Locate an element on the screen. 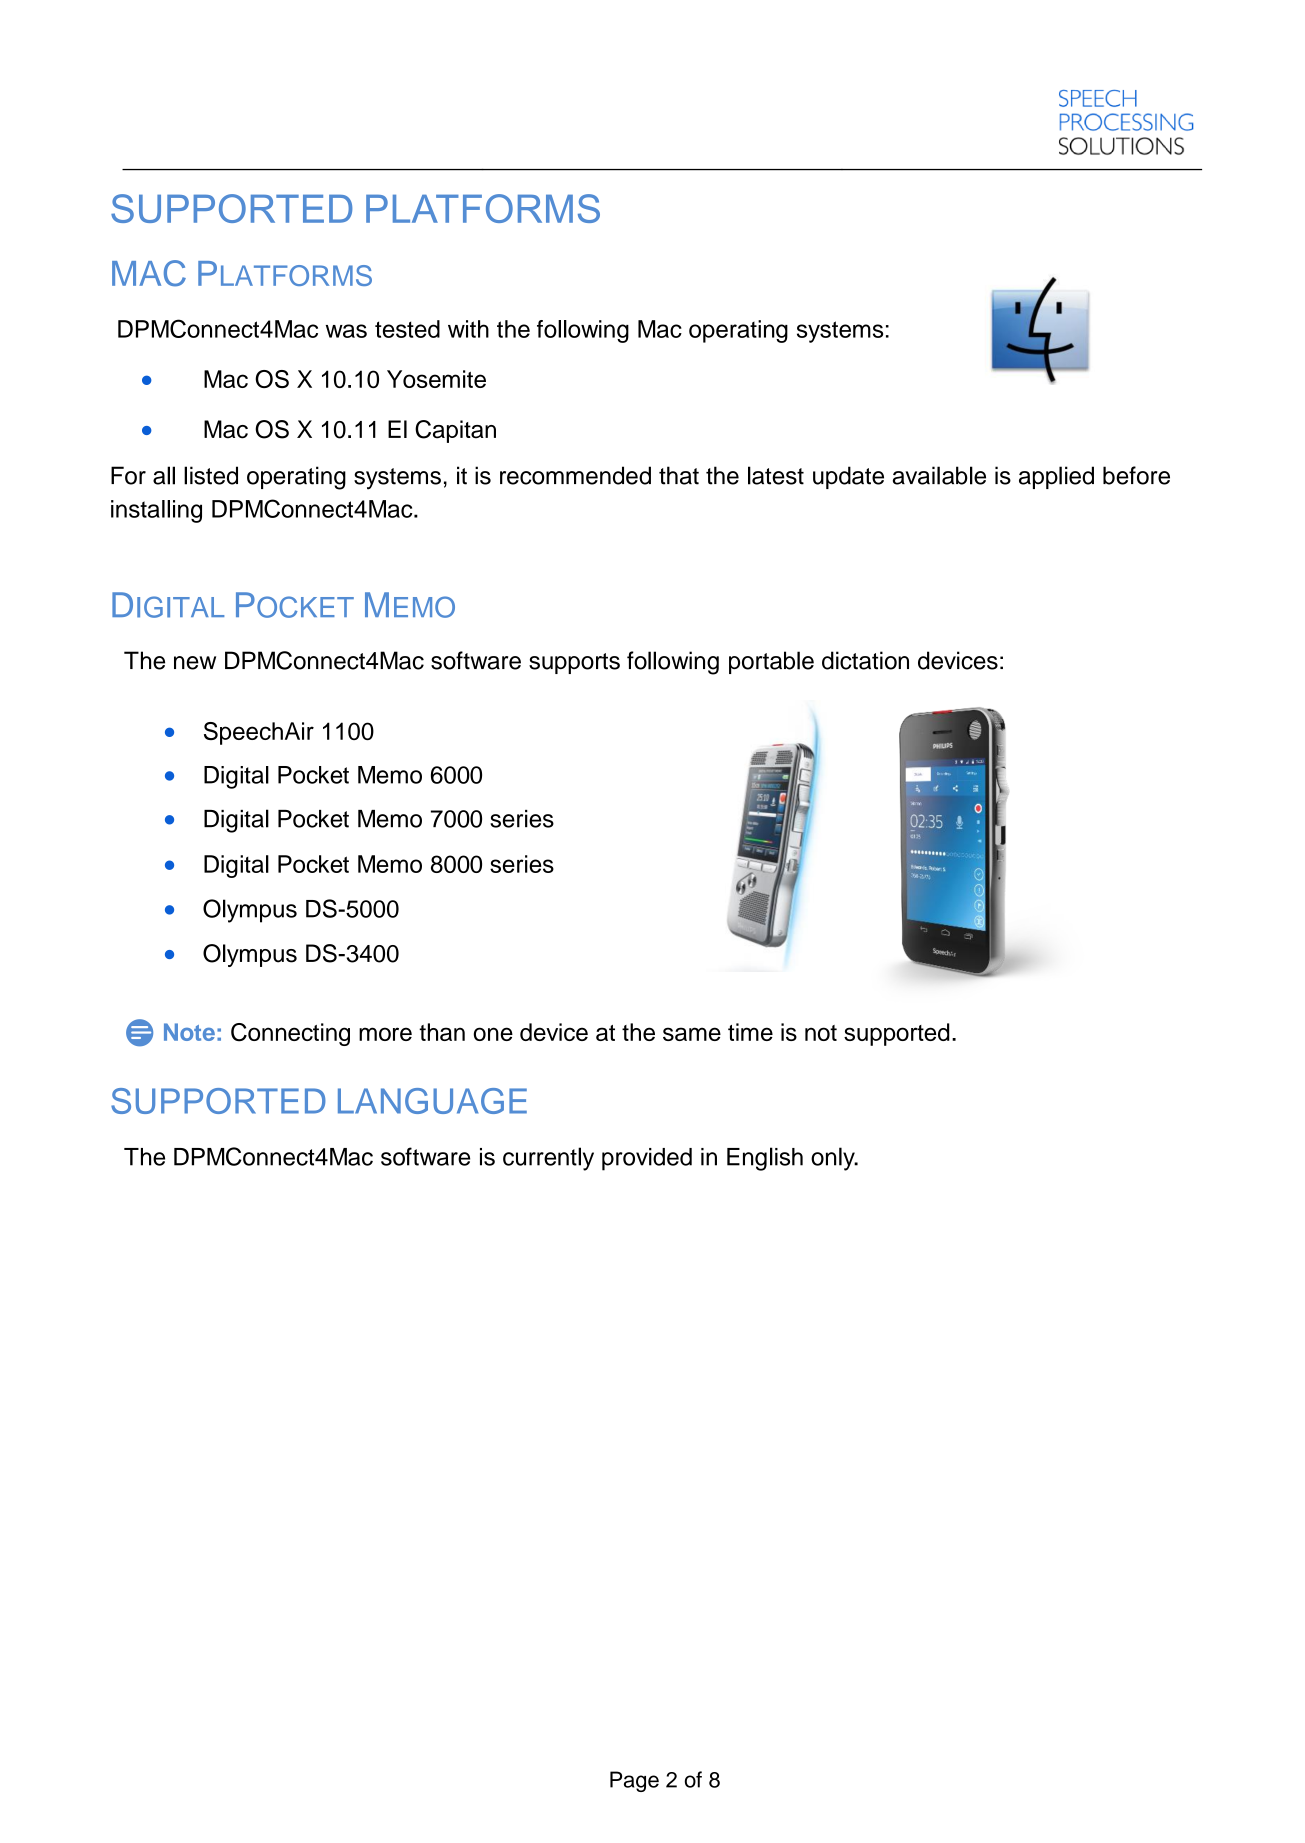 Image resolution: width=1305 pixels, height=1843 pixels. Page is located at coordinates (634, 1781).
